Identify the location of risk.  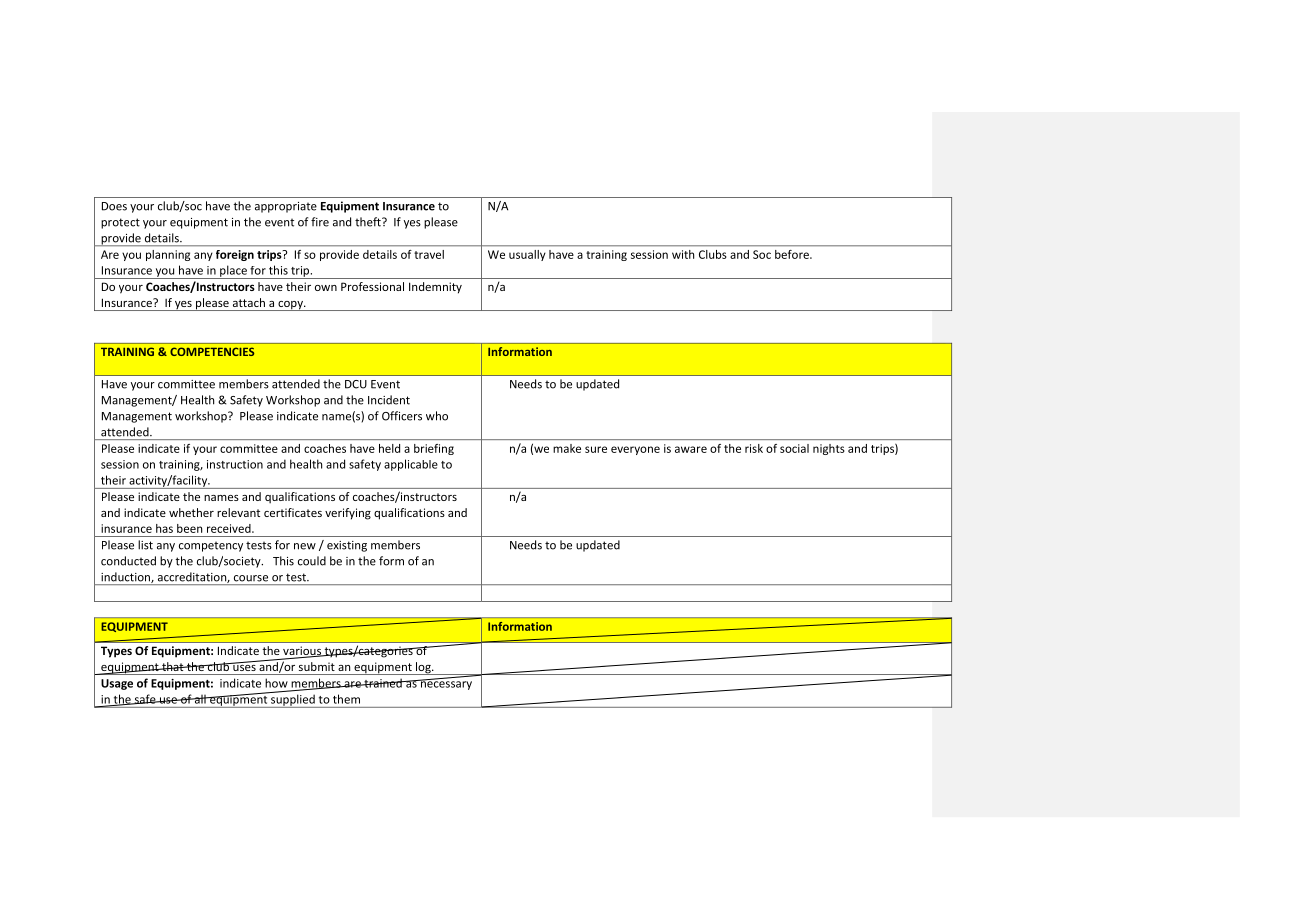
(754, 448).
